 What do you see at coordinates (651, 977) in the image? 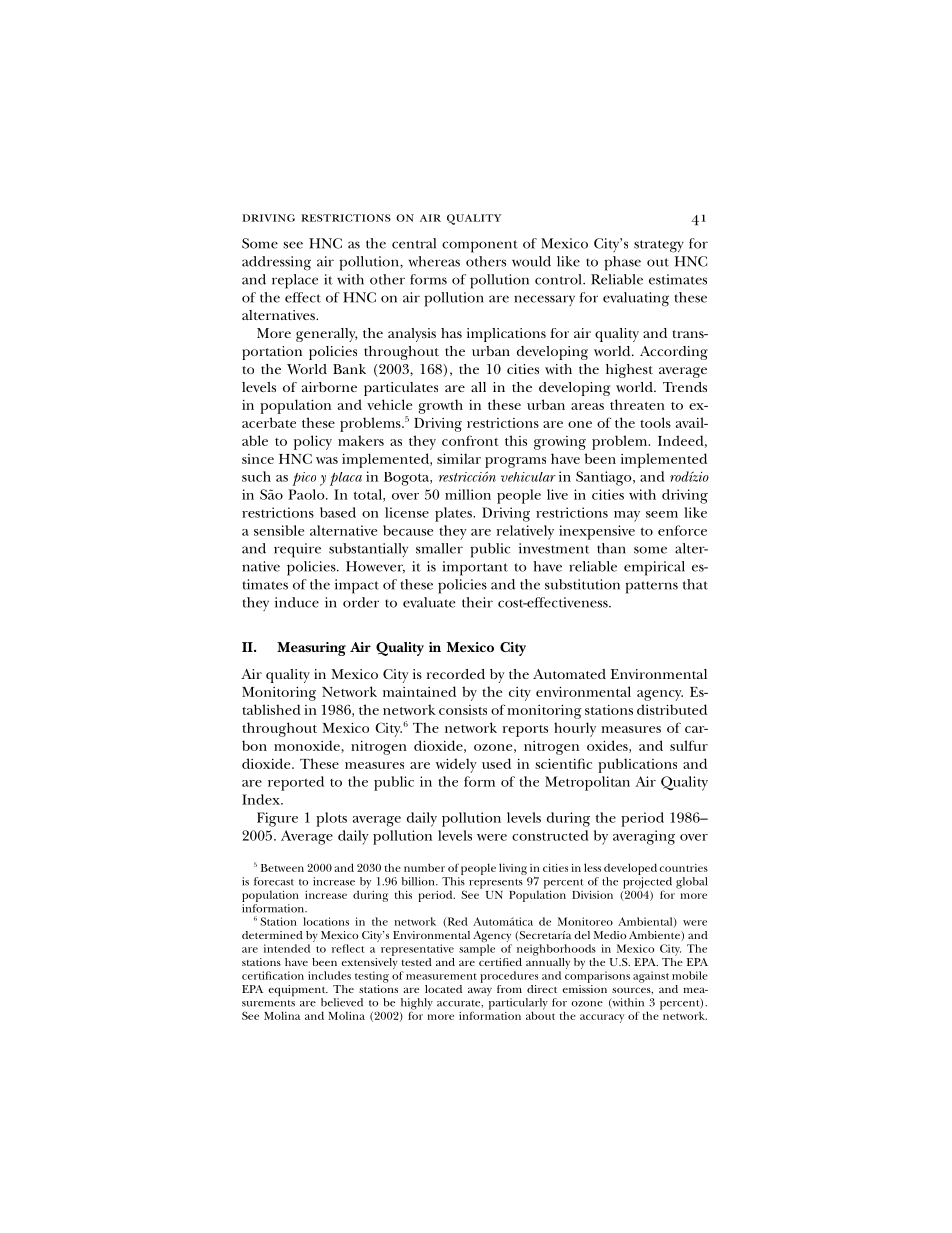
I see `against` at bounding box center [651, 977].
